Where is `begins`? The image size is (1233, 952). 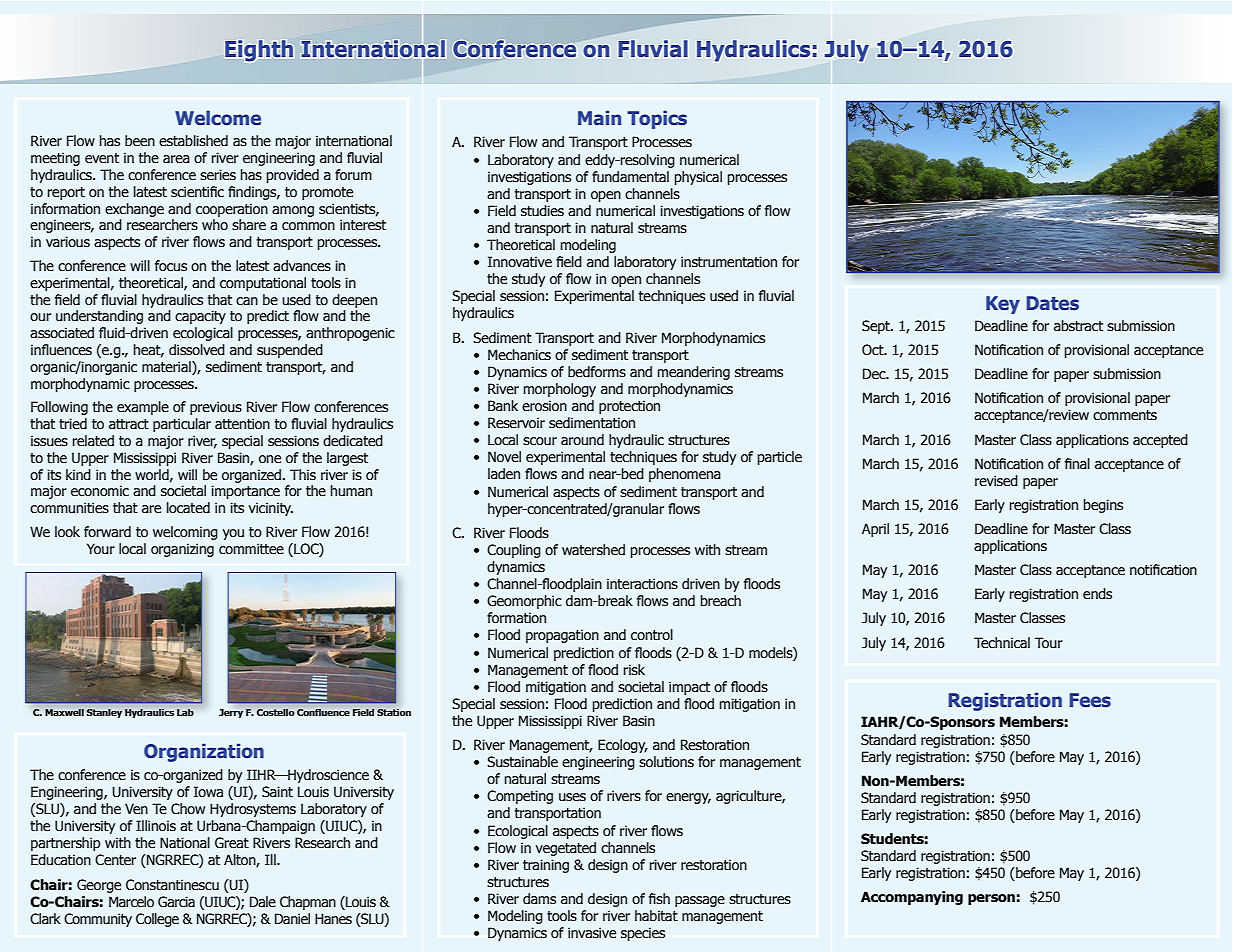 begins is located at coordinates (1103, 506).
